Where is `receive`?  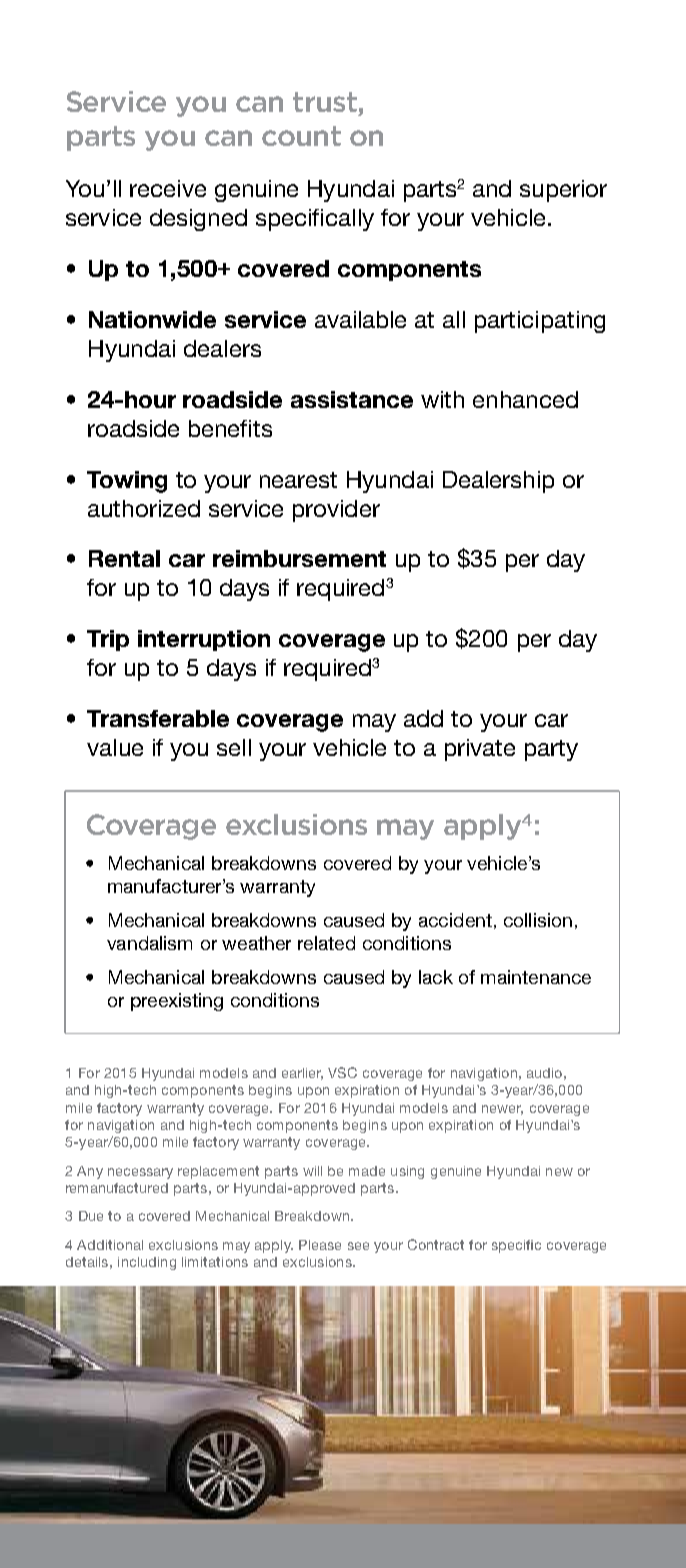 receive is located at coordinates (168, 188).
